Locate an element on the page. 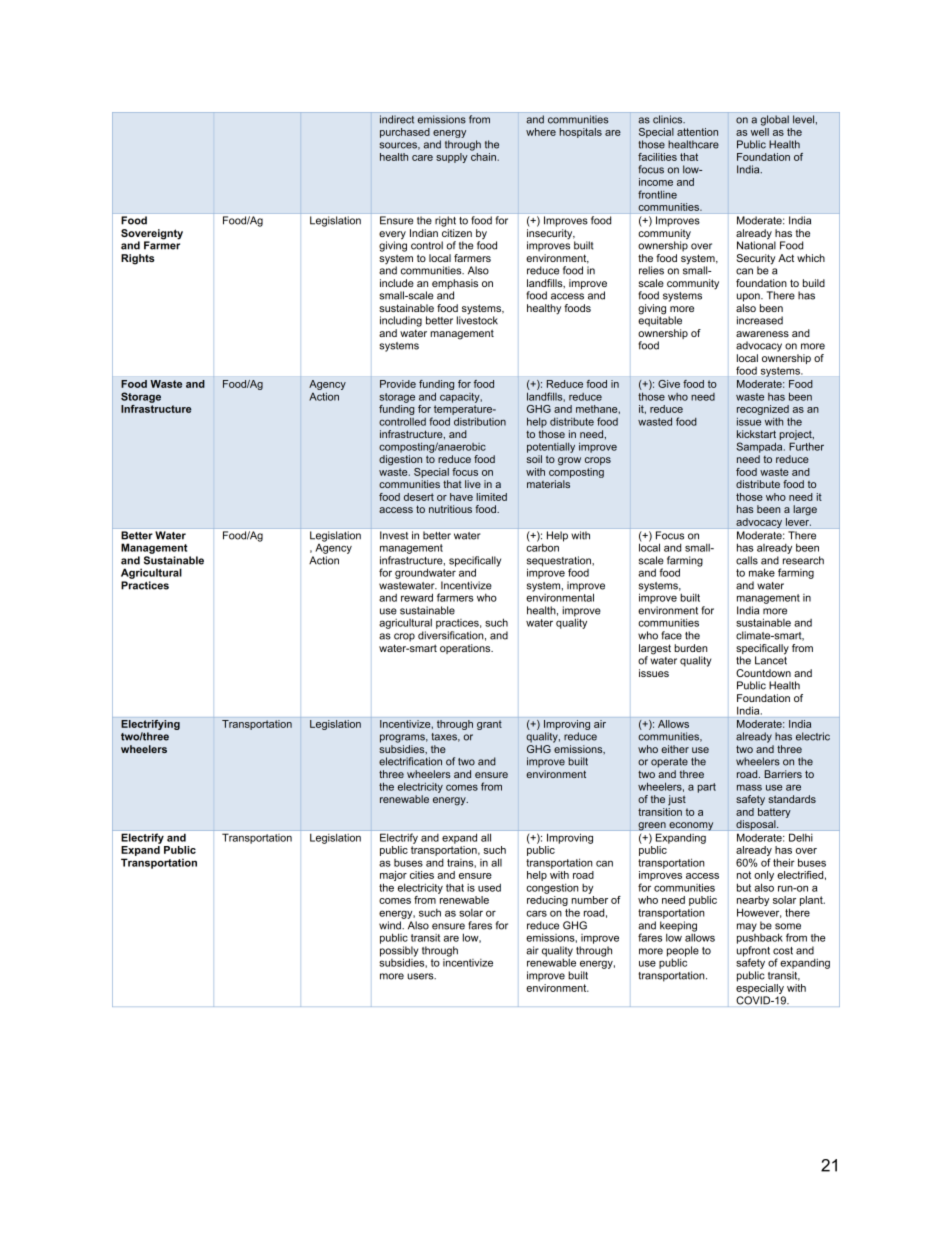 This page has width=952, height=1233. users is located at coordinates (421, 976).
